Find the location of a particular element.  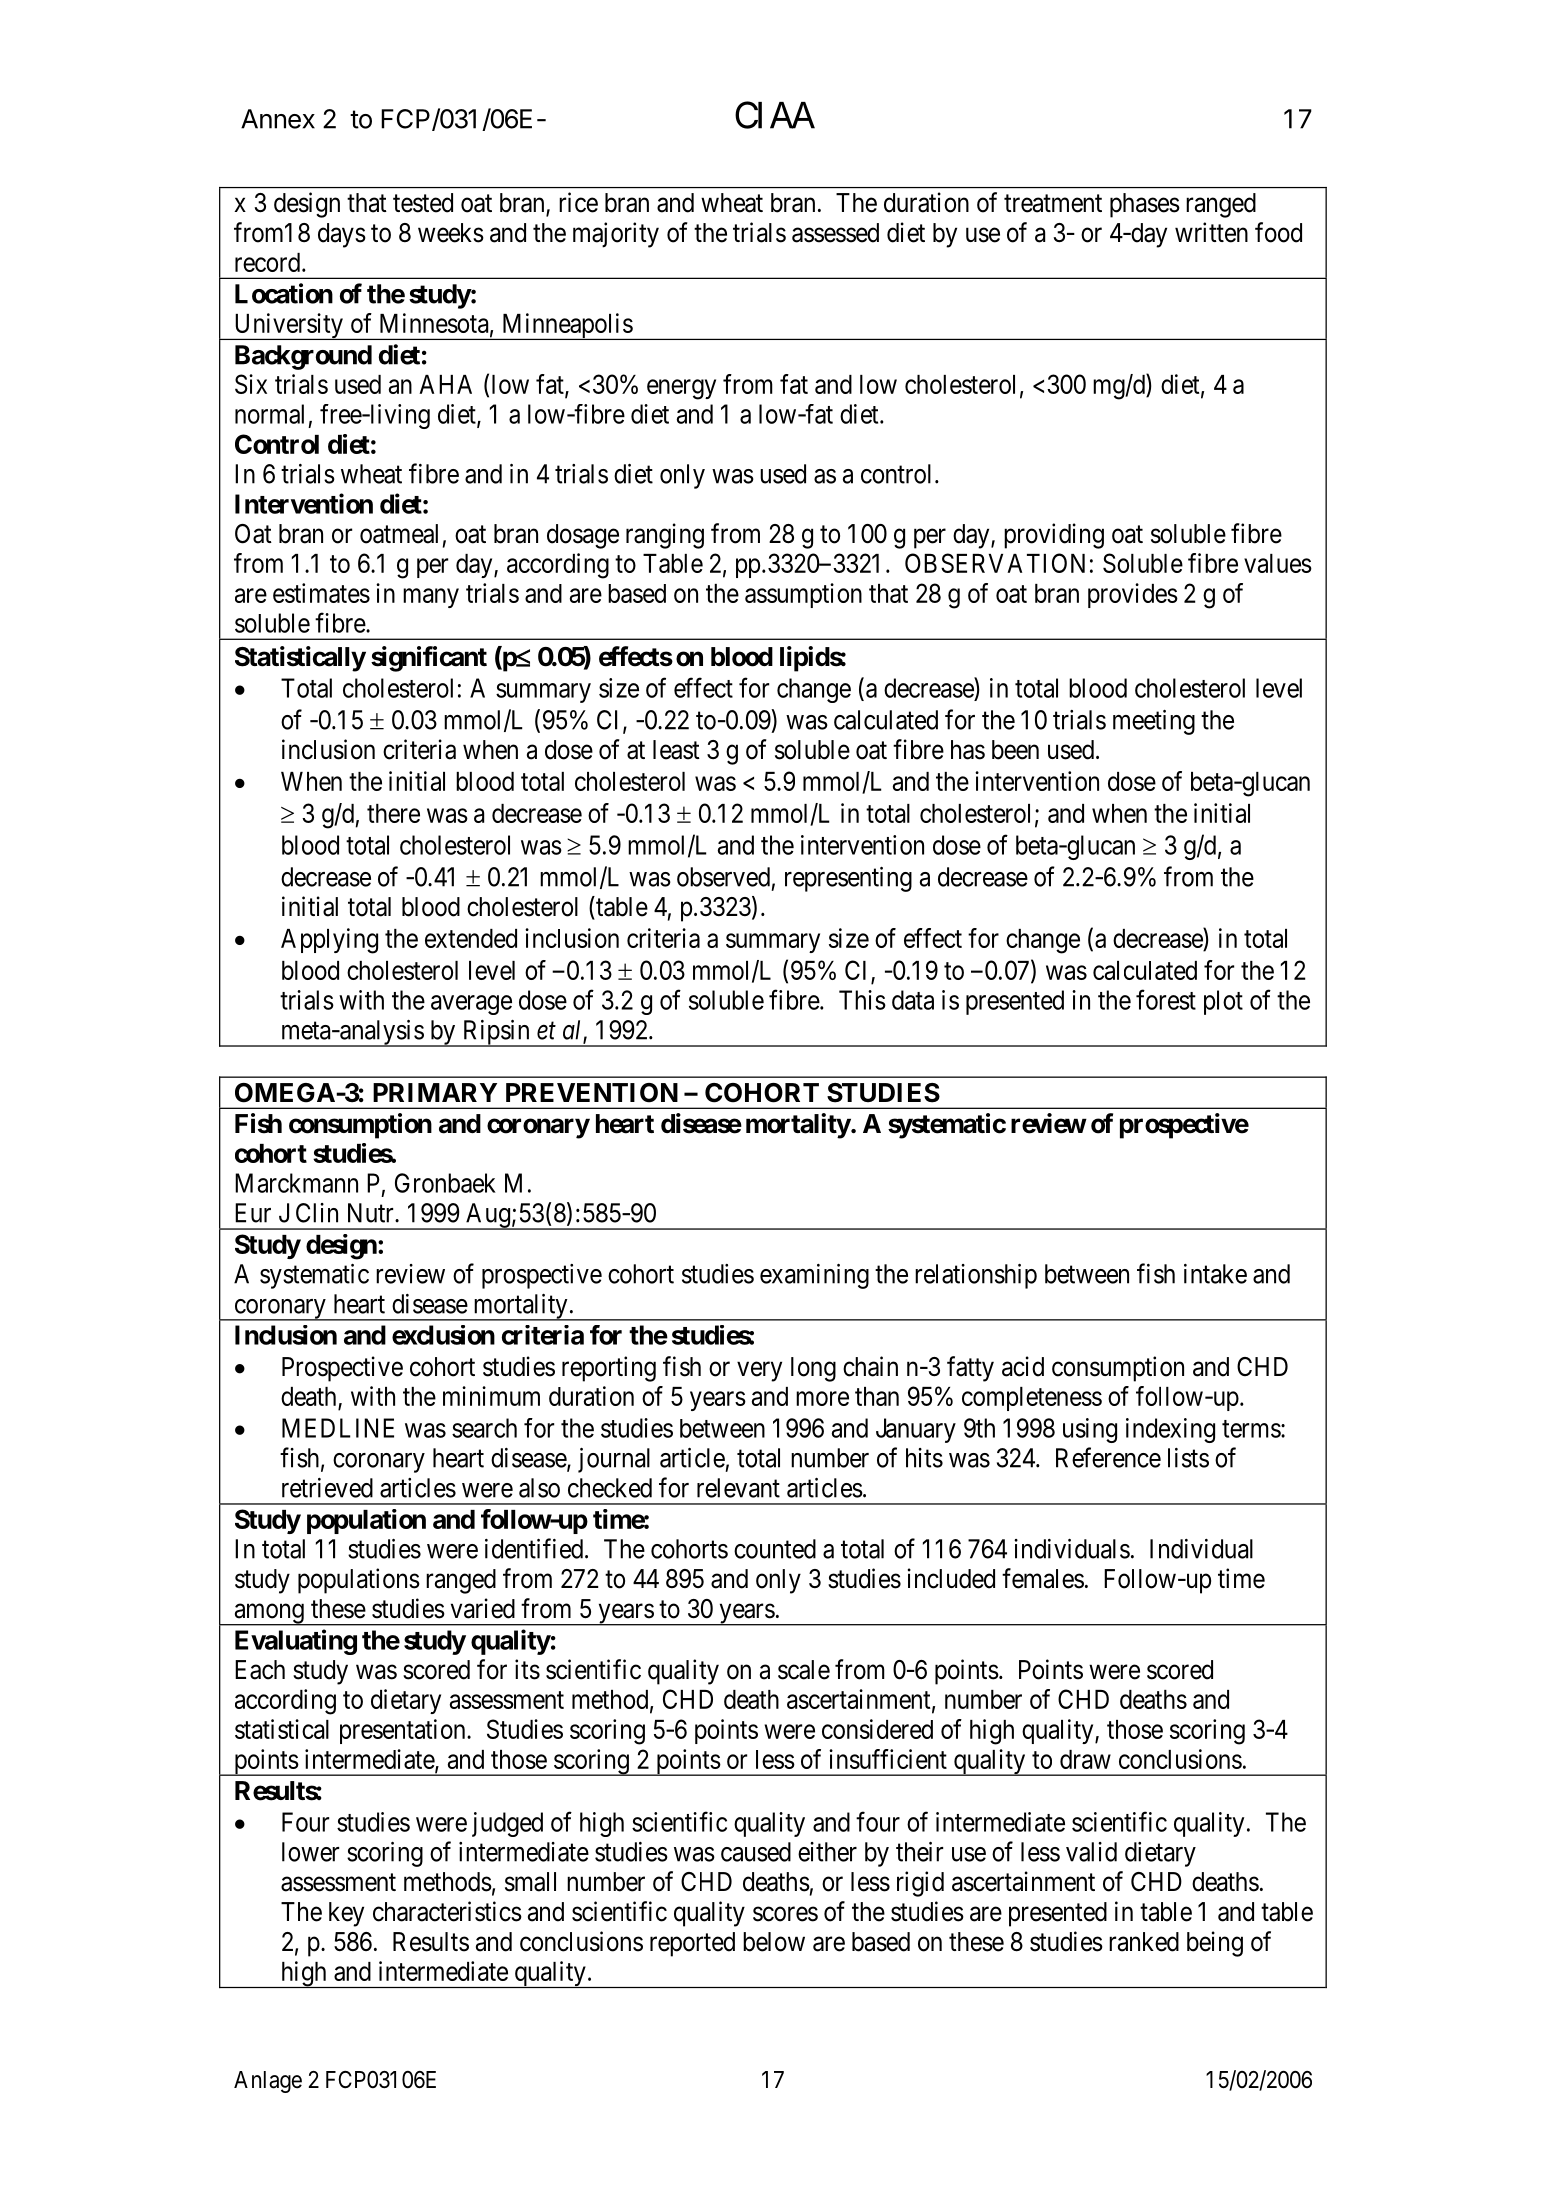

meeting is located at coordinates (1154, 722).
